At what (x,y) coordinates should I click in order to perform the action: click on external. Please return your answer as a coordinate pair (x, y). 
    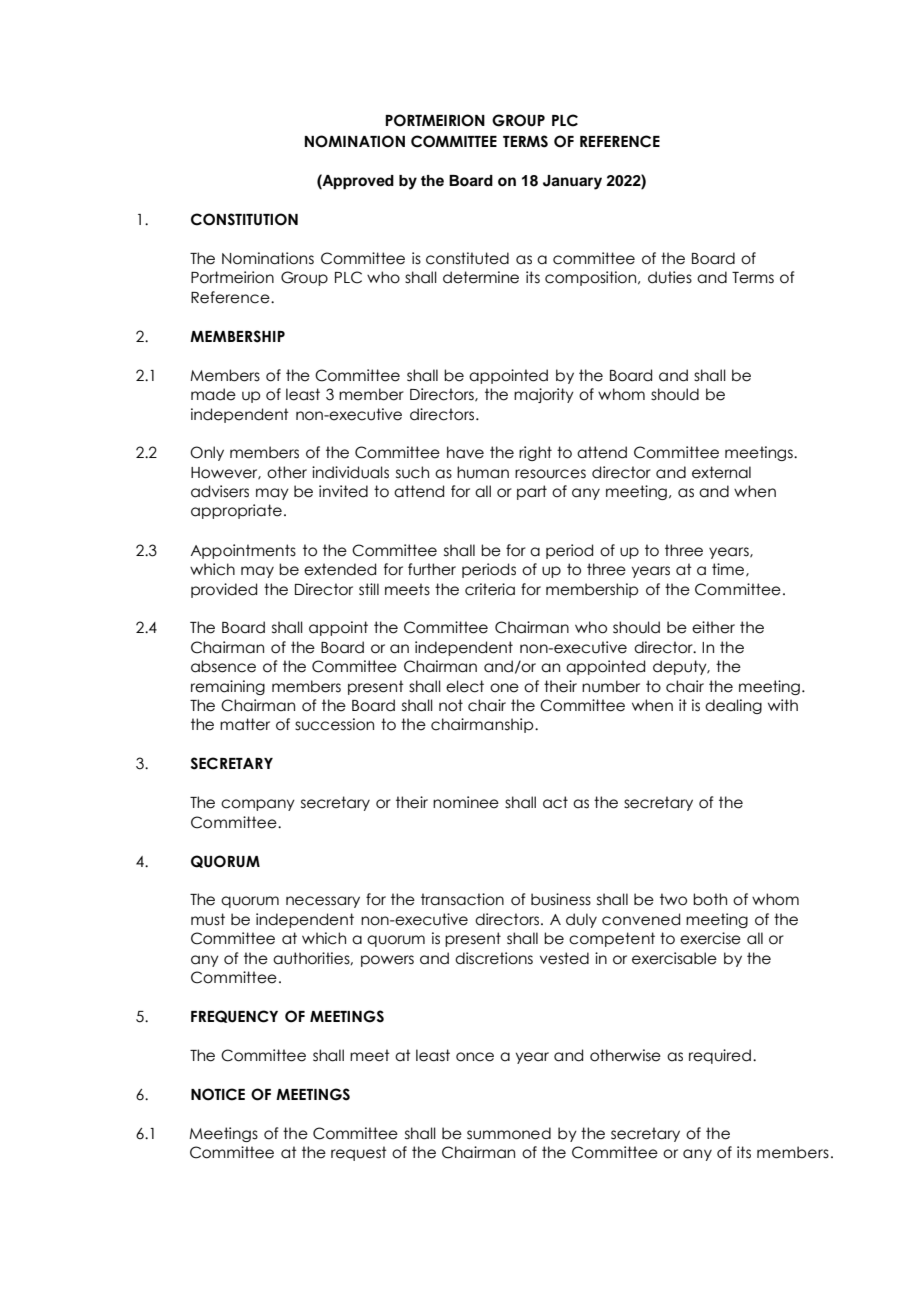
    Looking at the image, I should click on (721, 472).
